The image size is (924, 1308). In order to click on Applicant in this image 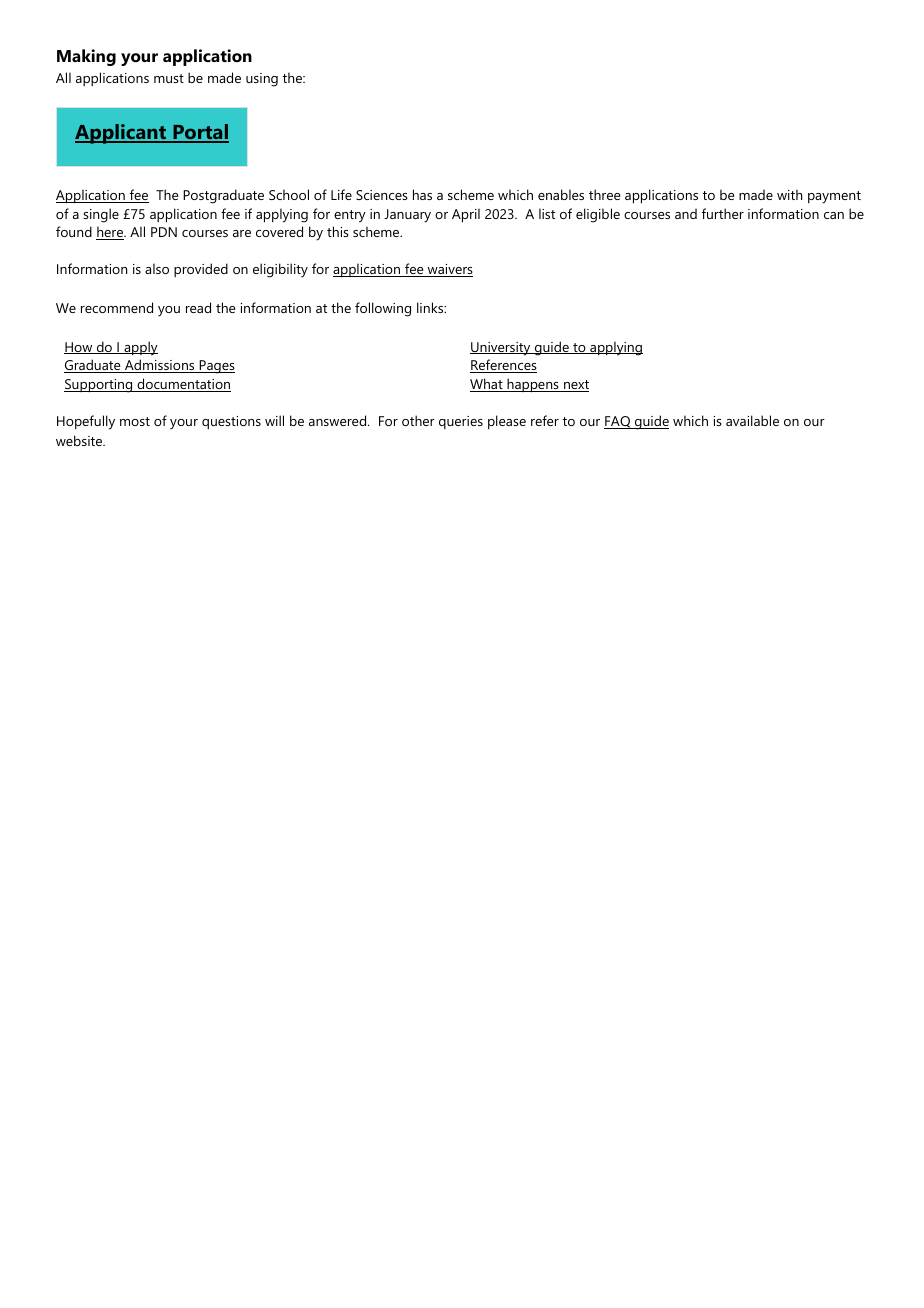, I will do `click(122, 134)`.
